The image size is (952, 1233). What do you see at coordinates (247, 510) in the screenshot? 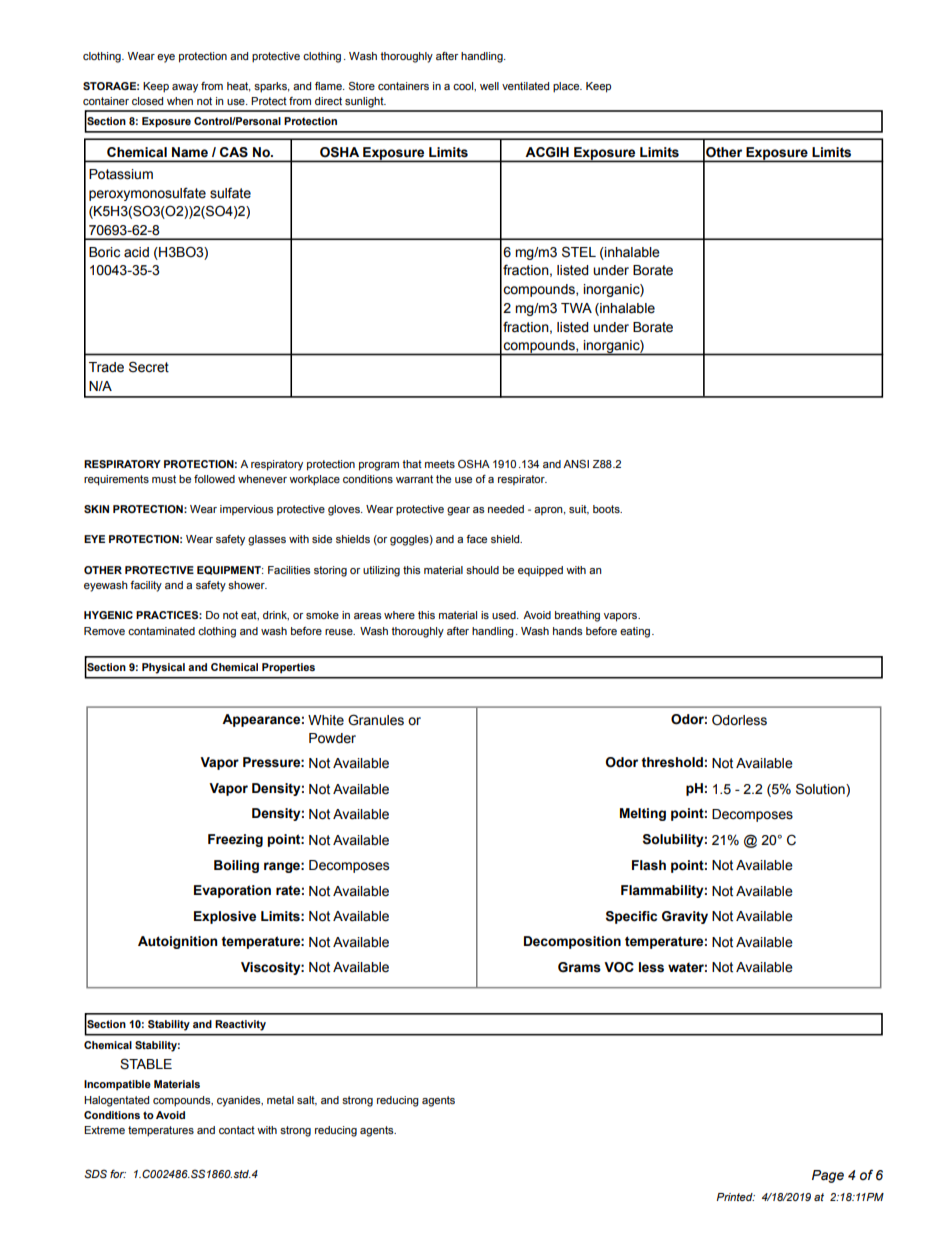
I see `impervious` at bounding box center [247, 510].
